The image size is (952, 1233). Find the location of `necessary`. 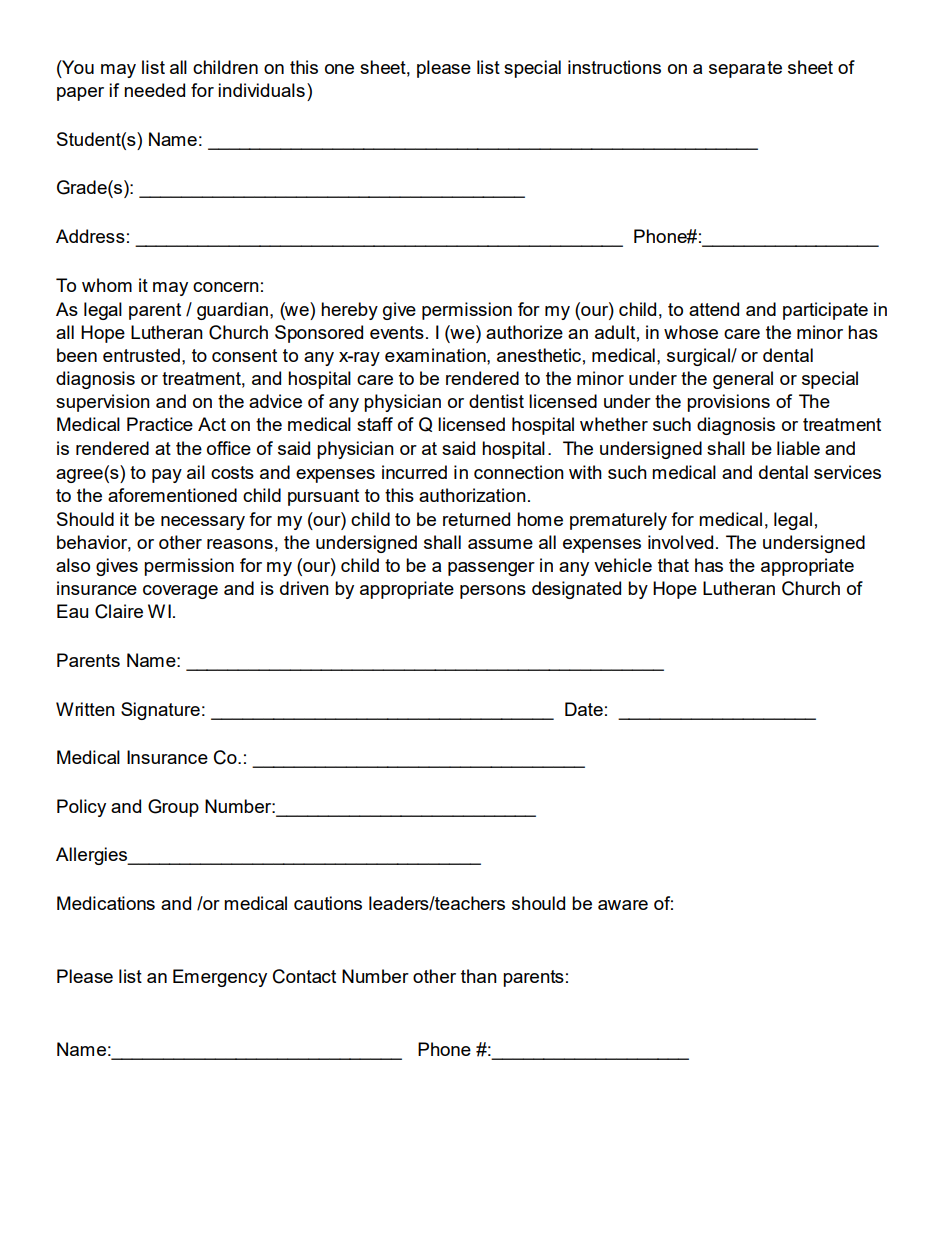

necessary is located at coordinates (203, 523).
